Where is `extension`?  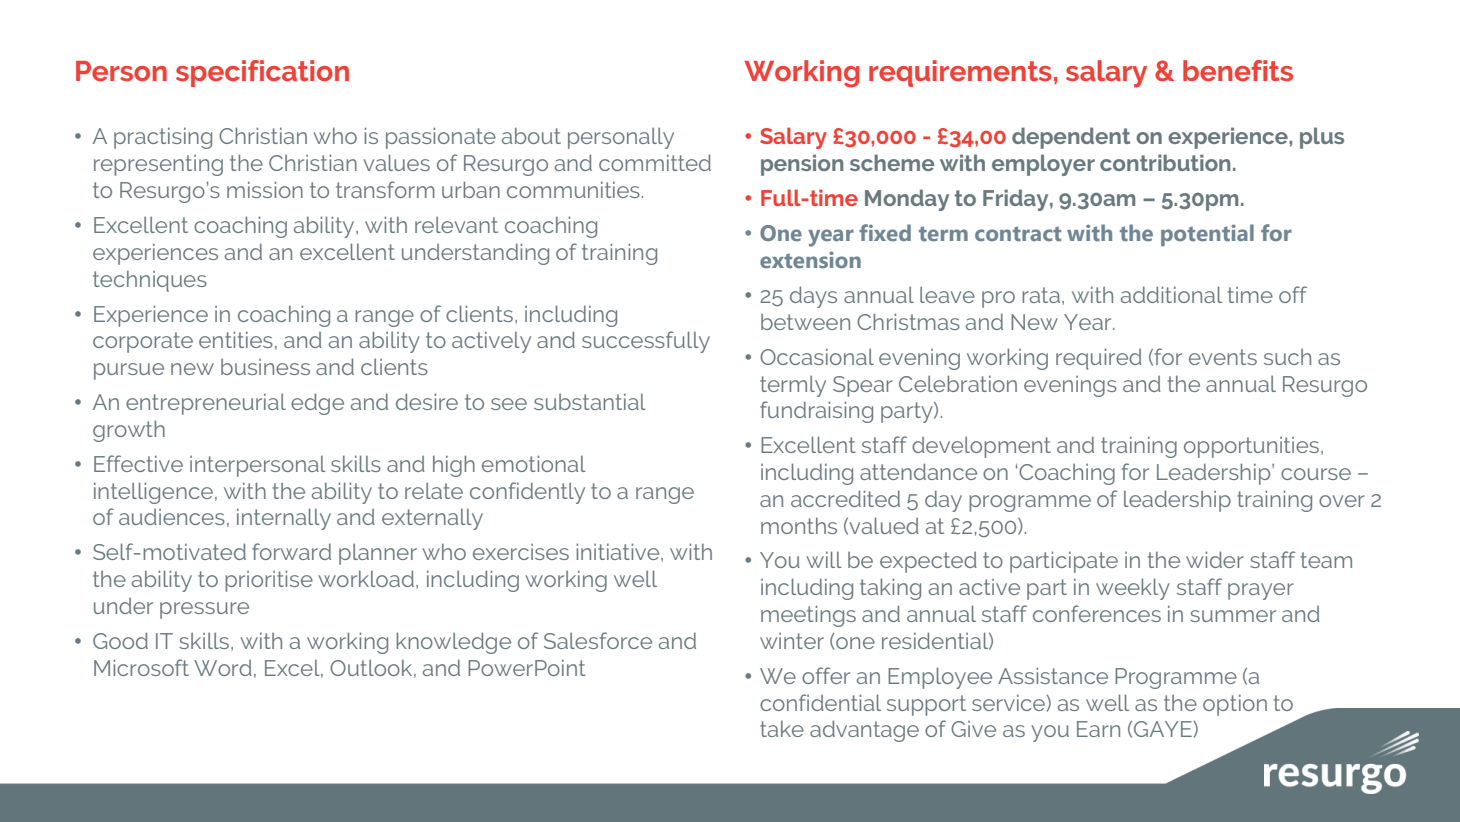 extension is located at coordinates (810, 259).
